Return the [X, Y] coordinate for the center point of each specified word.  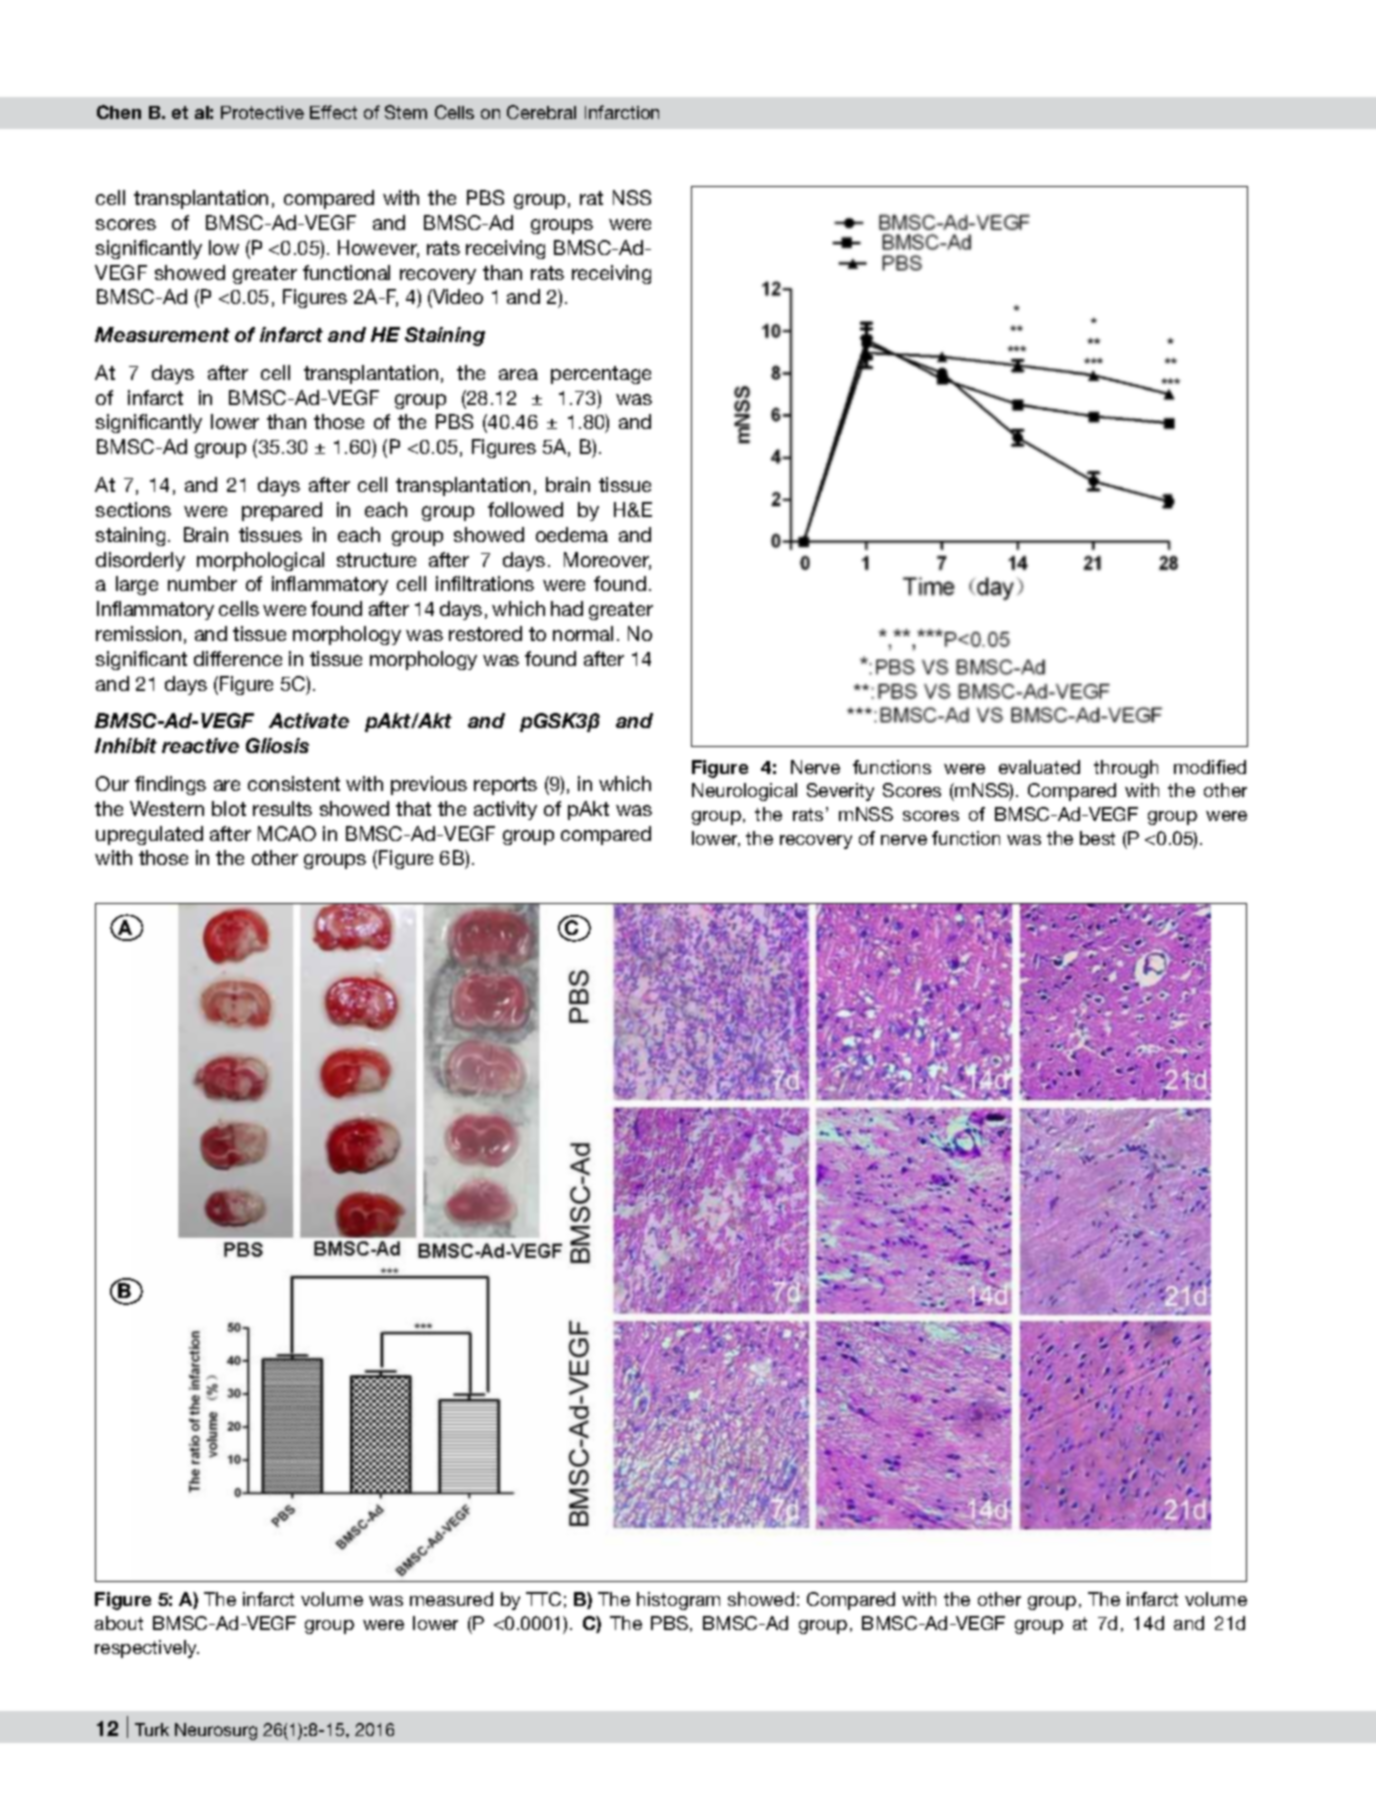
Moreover [607, 561]
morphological [260, 561]
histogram [678, 1601]
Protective [262, 112]
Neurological [744, 792]
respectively [147, 1649]
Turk [152, 1729]
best [1097, 838]
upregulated [149, 835]
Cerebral [541, 112]
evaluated [1039, 767]
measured [451, 1599]
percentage [601, 375]
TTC [543, 1599]
